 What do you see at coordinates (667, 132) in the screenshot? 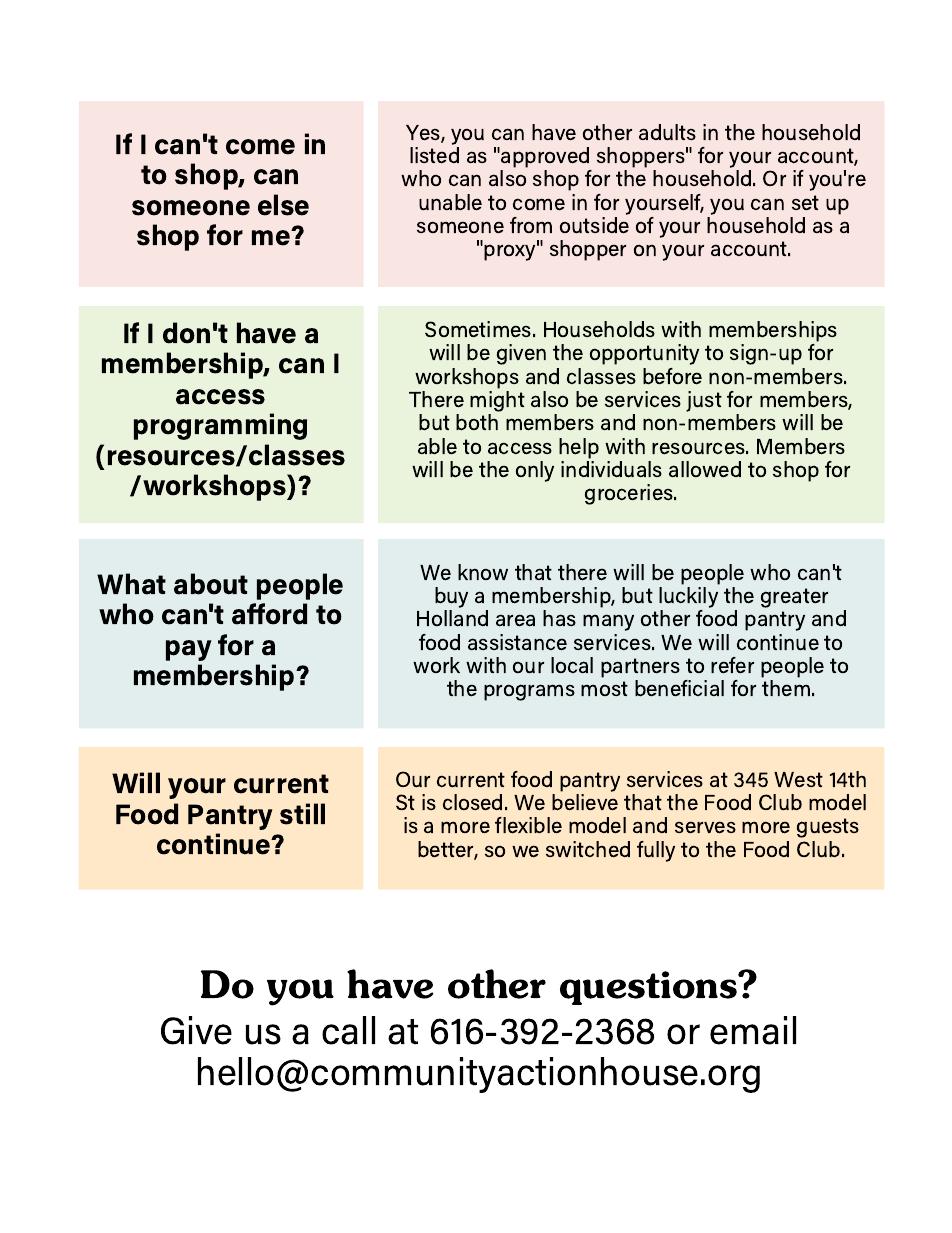
I see `adults` at bounding box center [667, 132].
